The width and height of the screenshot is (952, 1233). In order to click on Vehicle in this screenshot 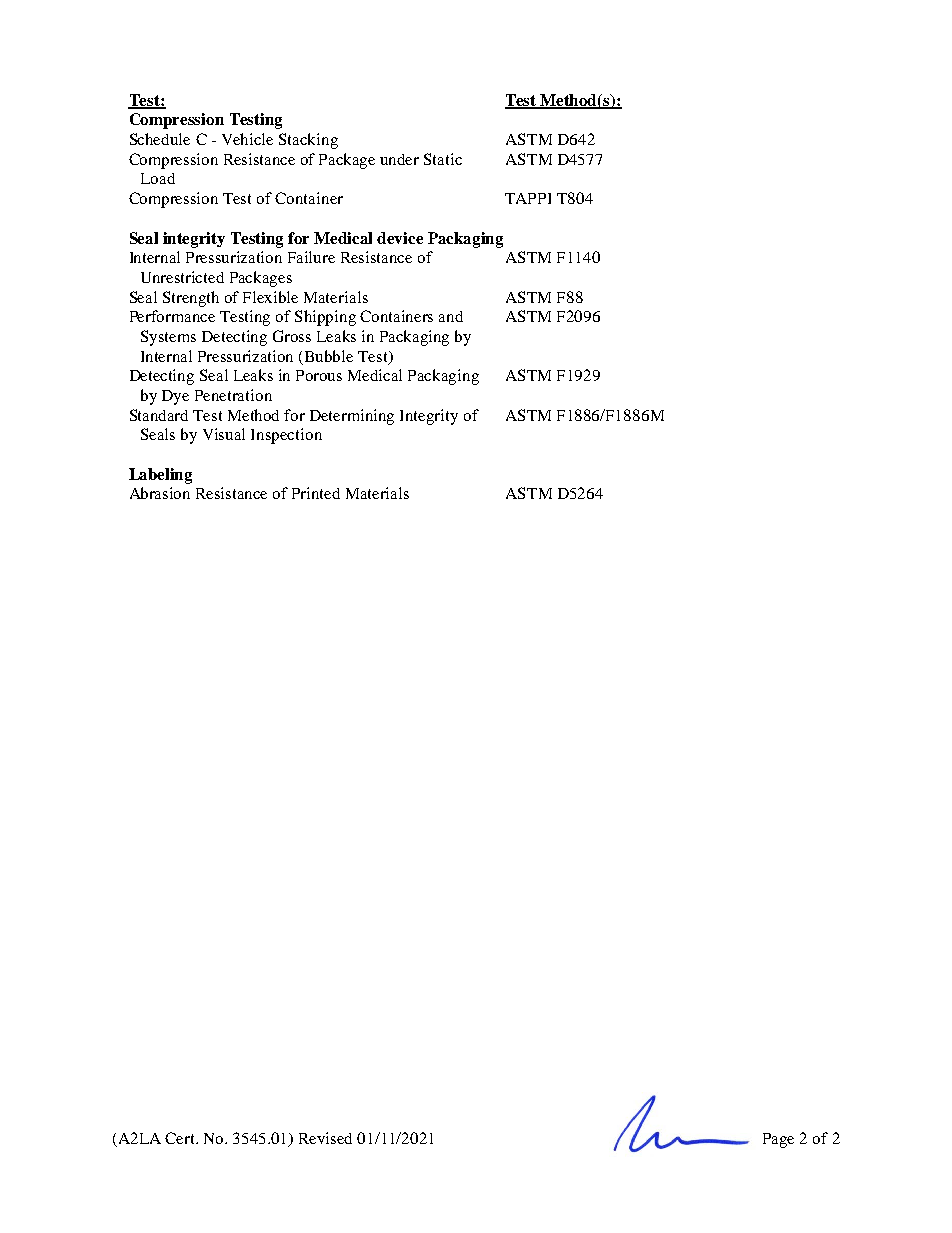, I will do `click(247, 139)`.
